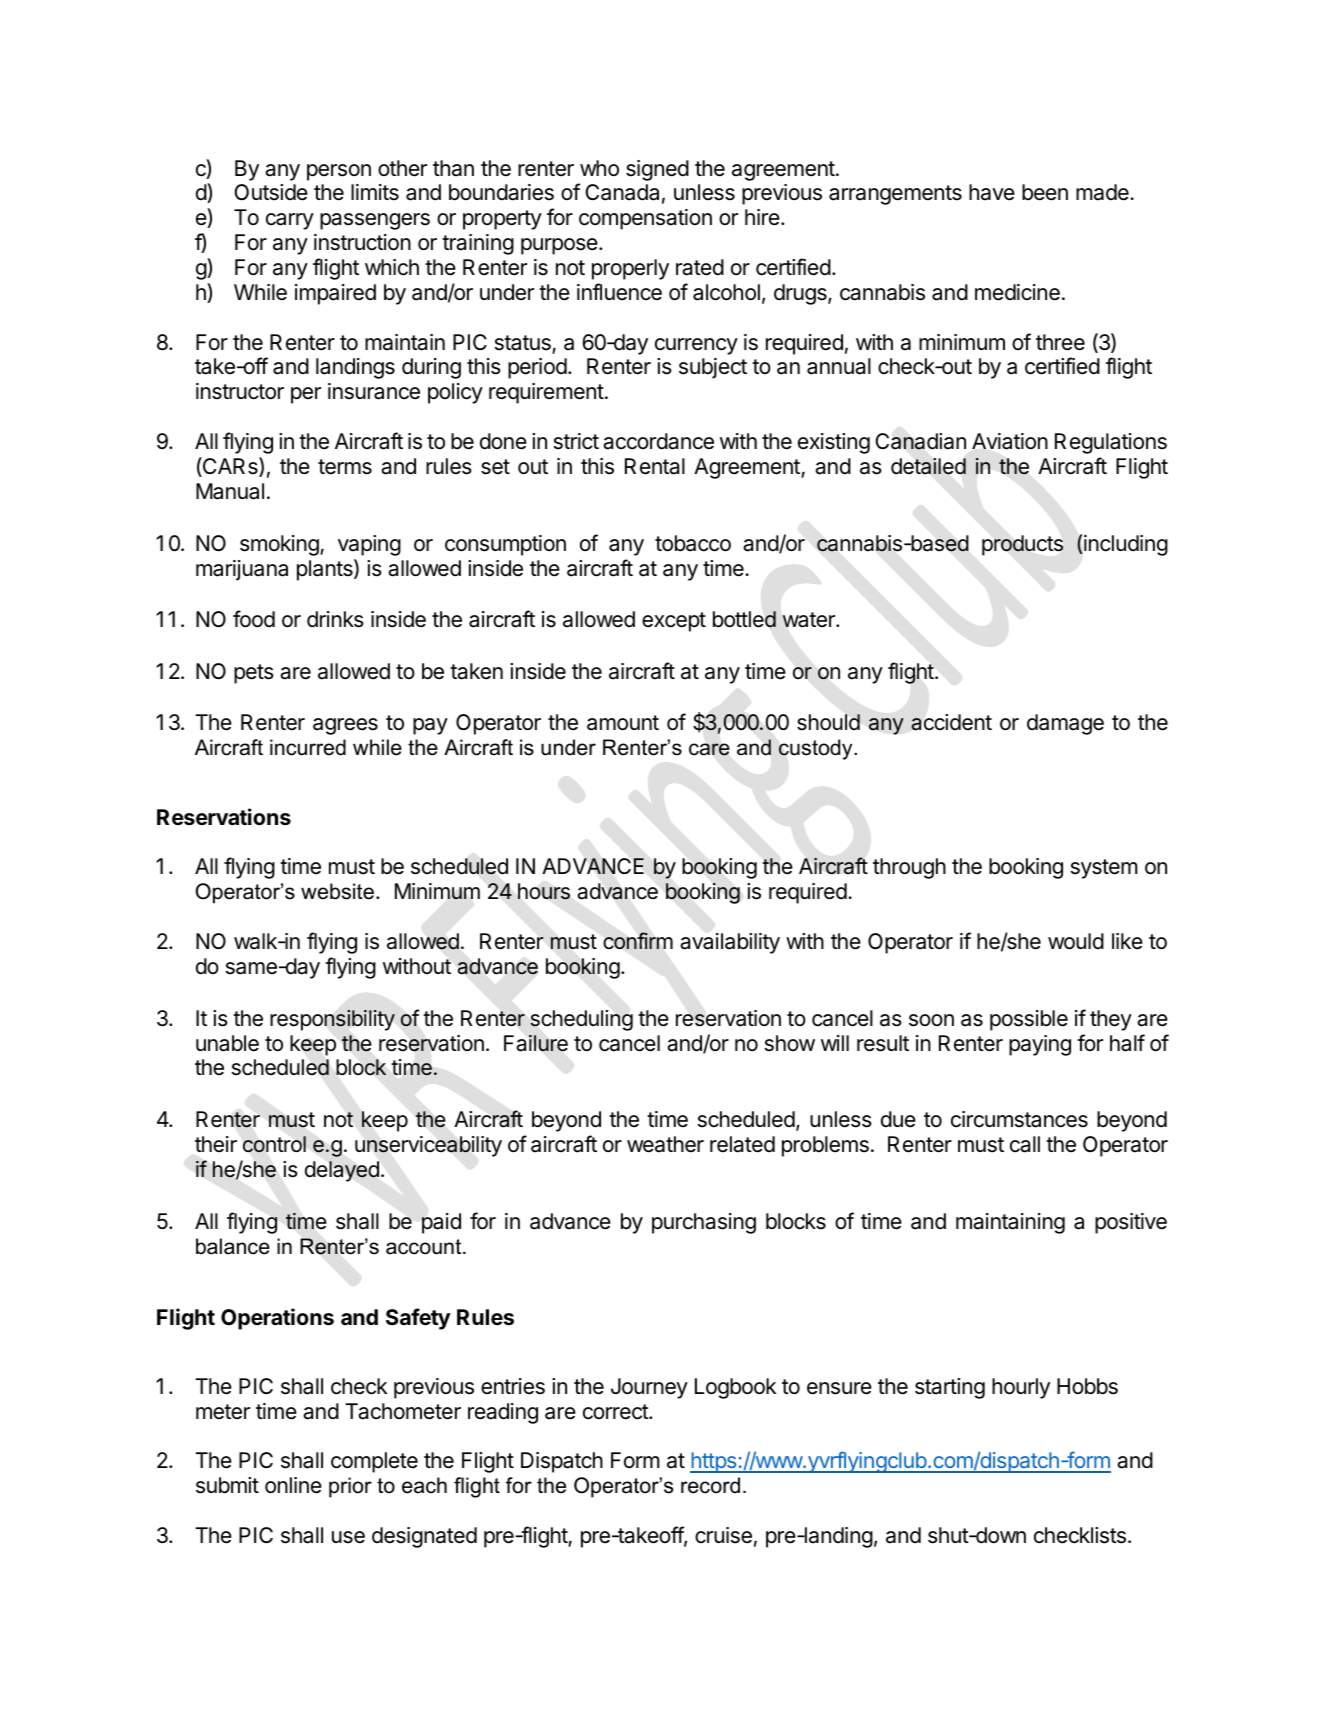  I want to click on weather, so click(665, 1144).
